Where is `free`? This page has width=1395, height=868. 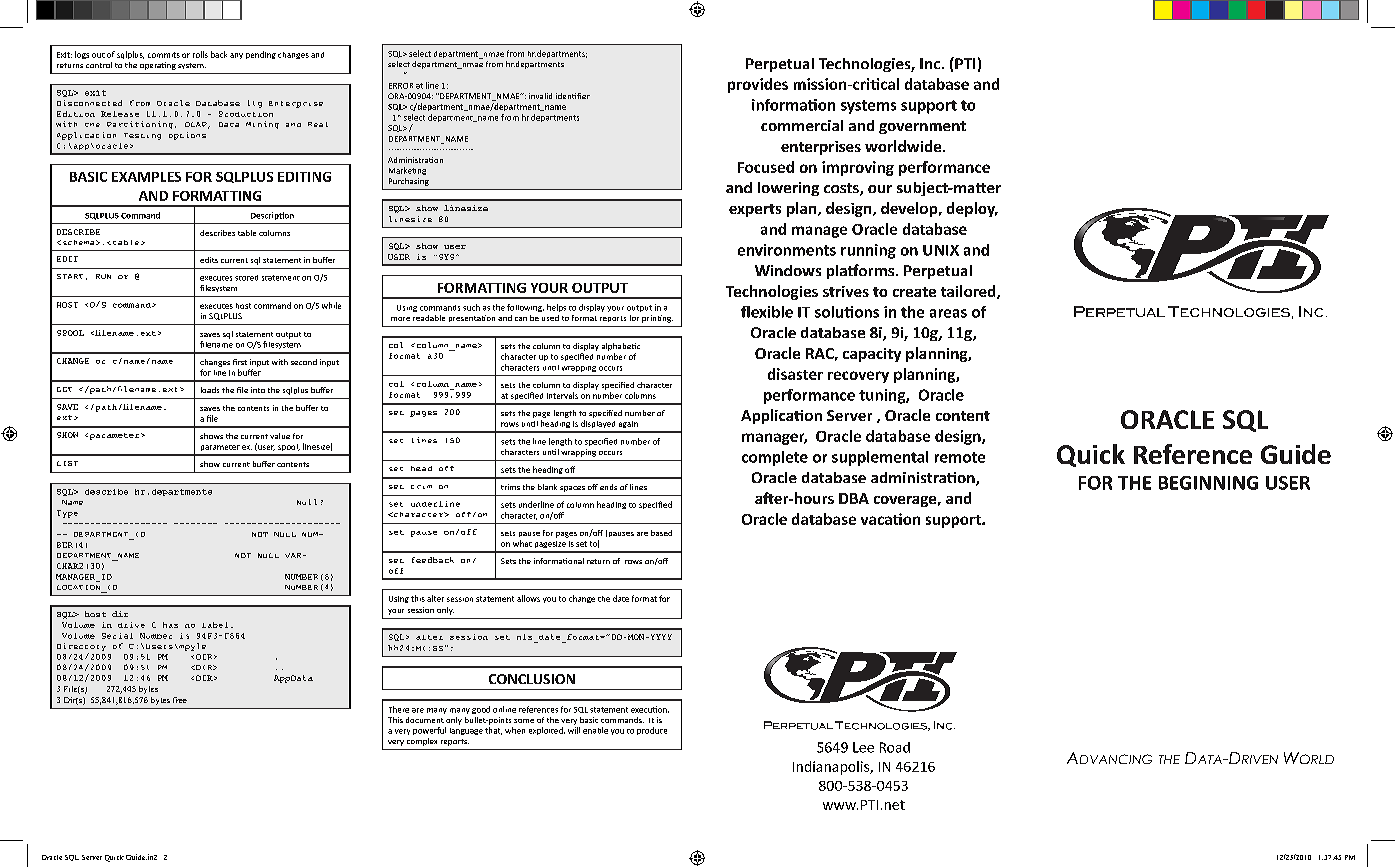
free is located at coordinates (180, 700).
